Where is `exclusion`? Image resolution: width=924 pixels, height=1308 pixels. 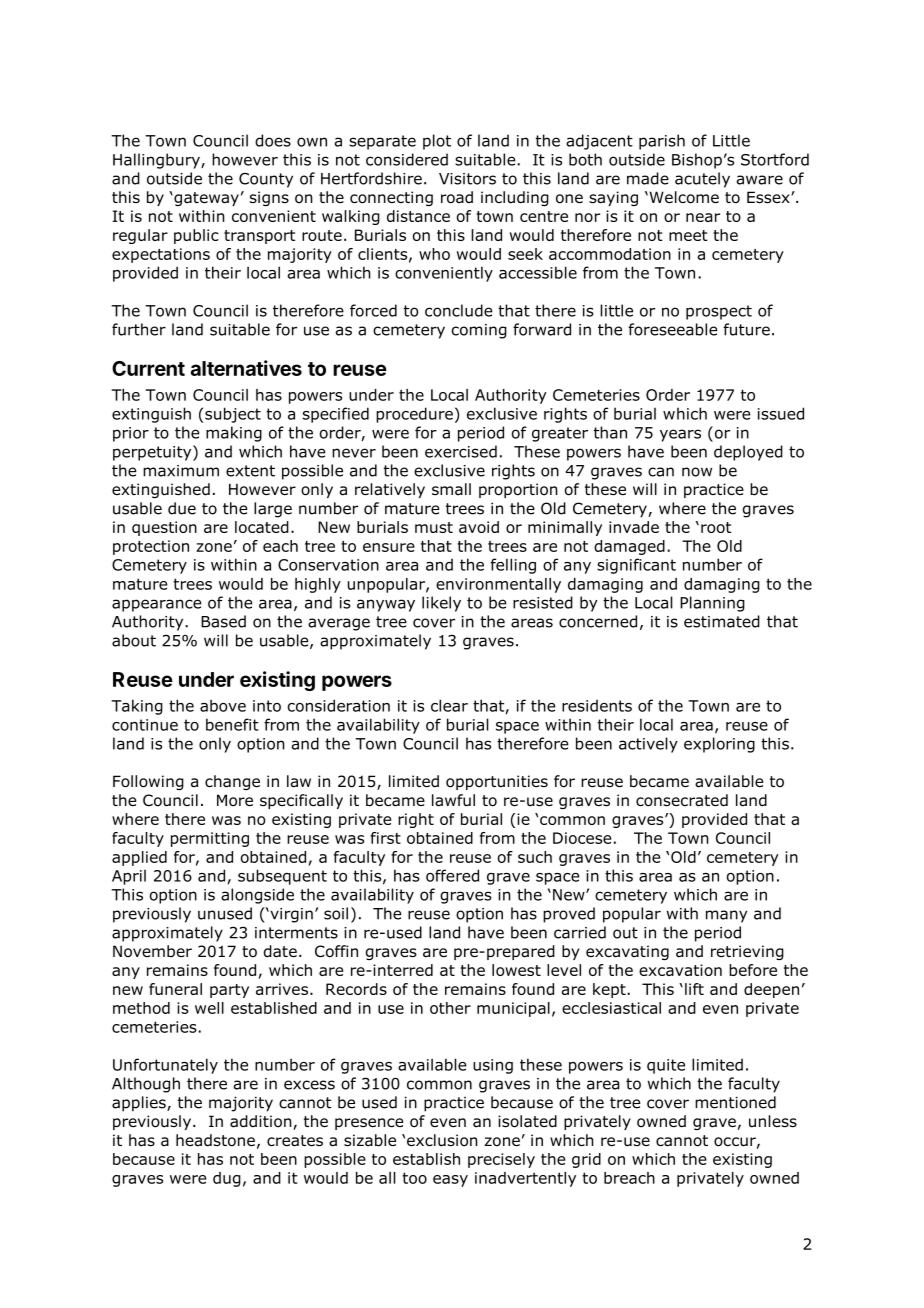 exclusion is located at coordinates (442, 1140).
